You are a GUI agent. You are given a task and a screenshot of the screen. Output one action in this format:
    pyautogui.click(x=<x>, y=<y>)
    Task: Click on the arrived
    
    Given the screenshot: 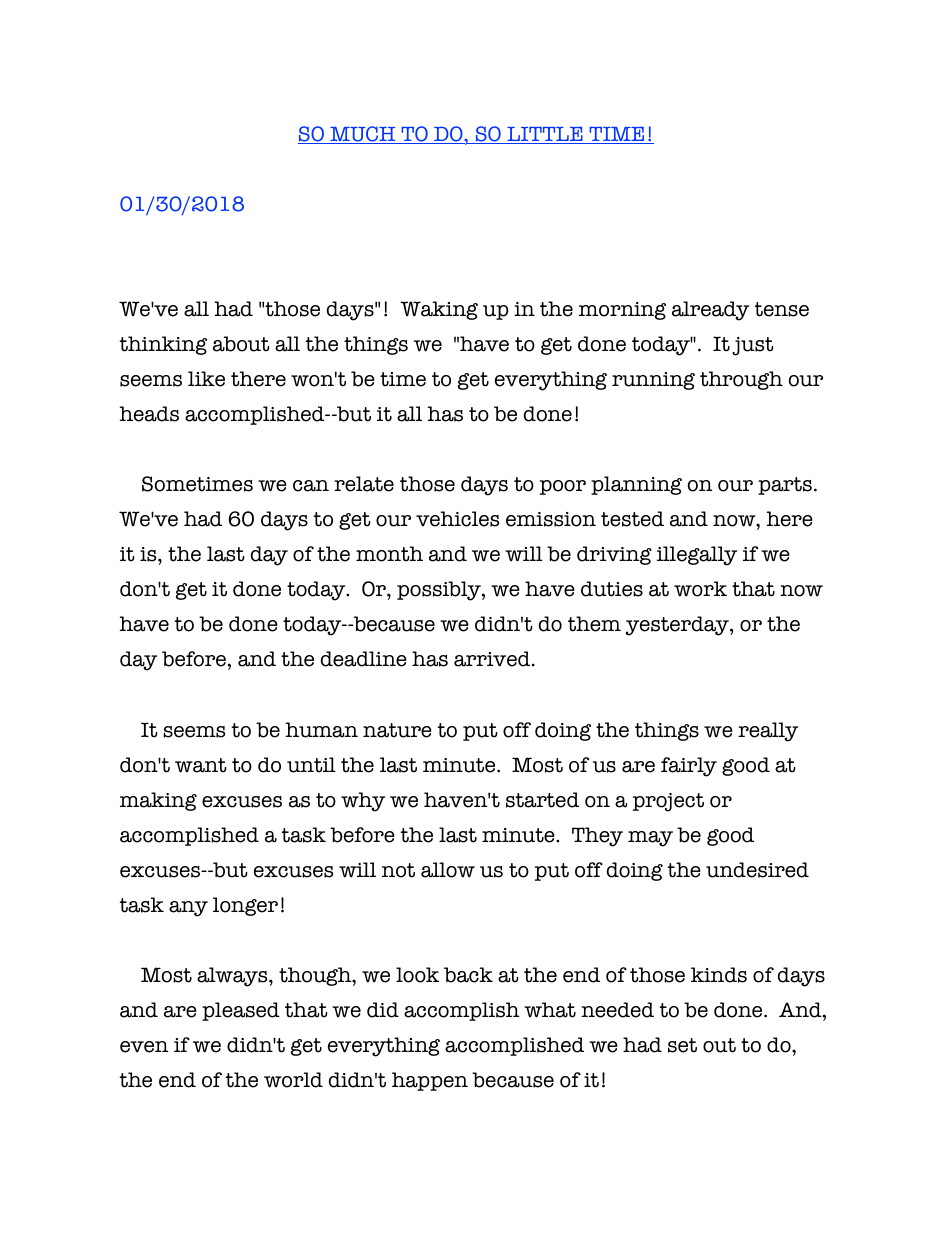 What is the action you would take?
    pyautogui.click(x=493, y=659)
